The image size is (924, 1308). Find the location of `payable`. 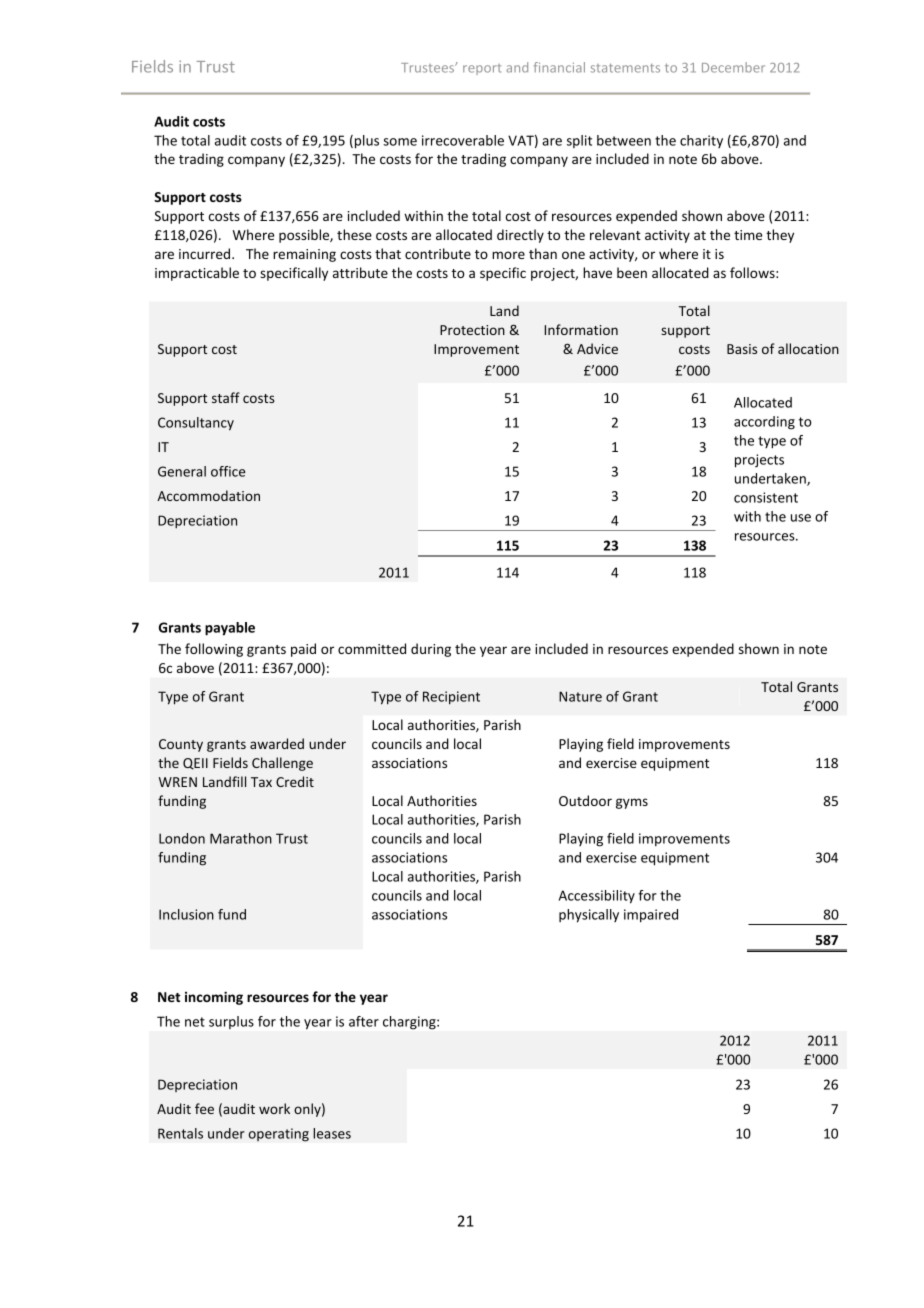

payable is located at coordinates (230, 629).
